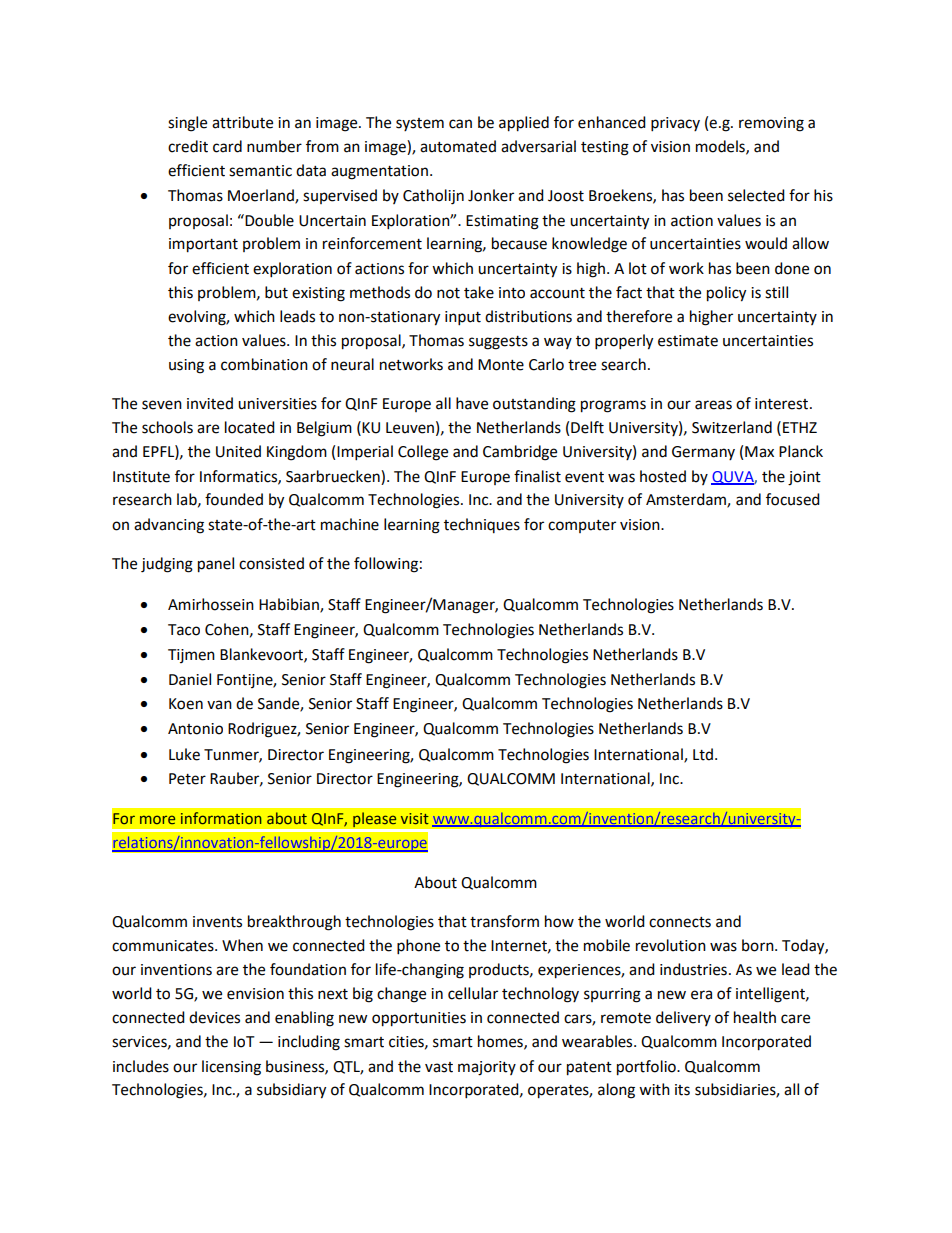 This document has height=1233, width=952. I want to click on removing, so click(771, 124).
